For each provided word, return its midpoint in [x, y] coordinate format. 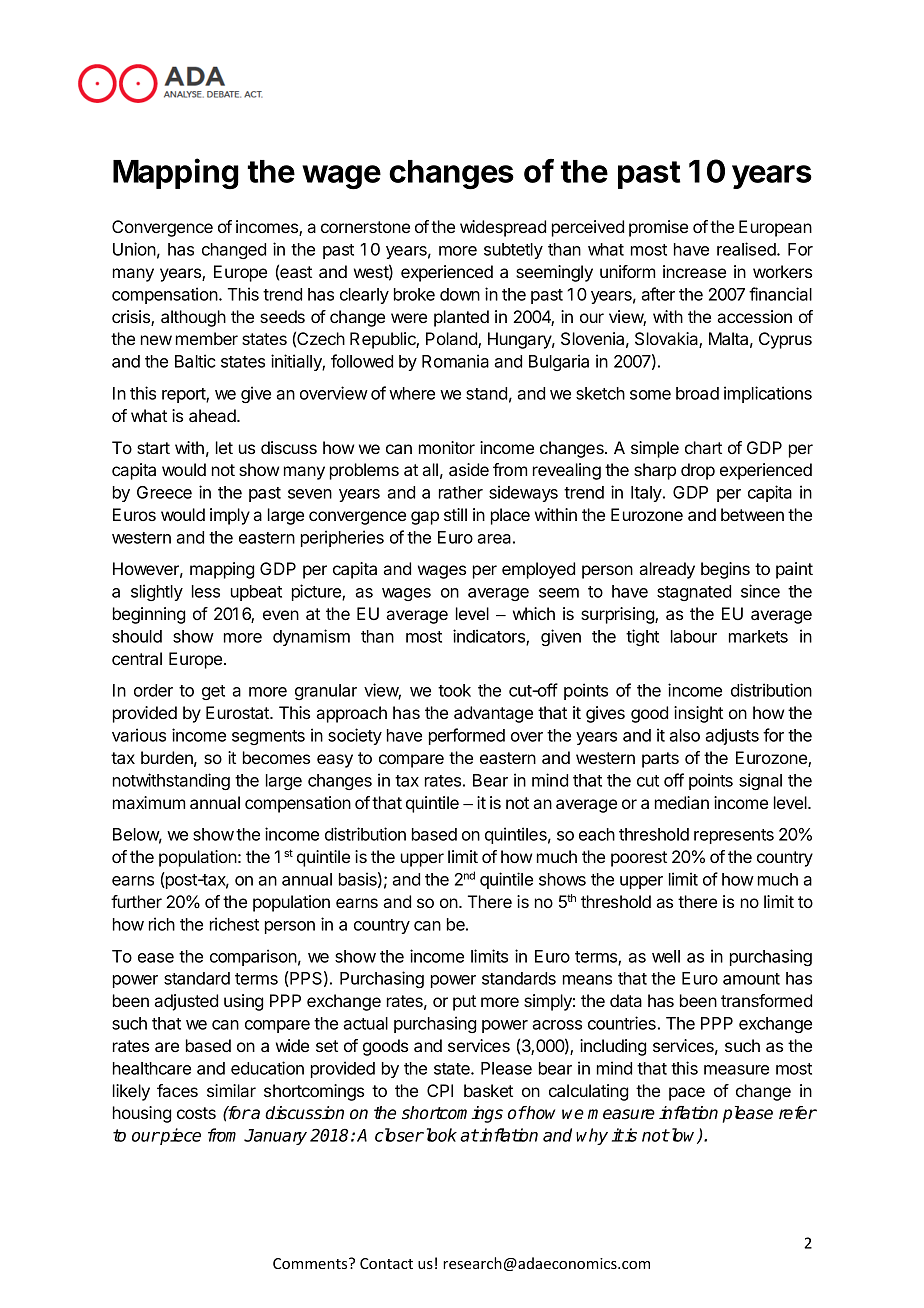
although [193, 318]
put [464, 1003]
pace [687, 1094]
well [666, 956]
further [136, 901]
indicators [490, 637]
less [206, 591]
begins [725, 570]
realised [747, 249]
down [460, 294]
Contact [386, 1263]
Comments [311, 1263]
